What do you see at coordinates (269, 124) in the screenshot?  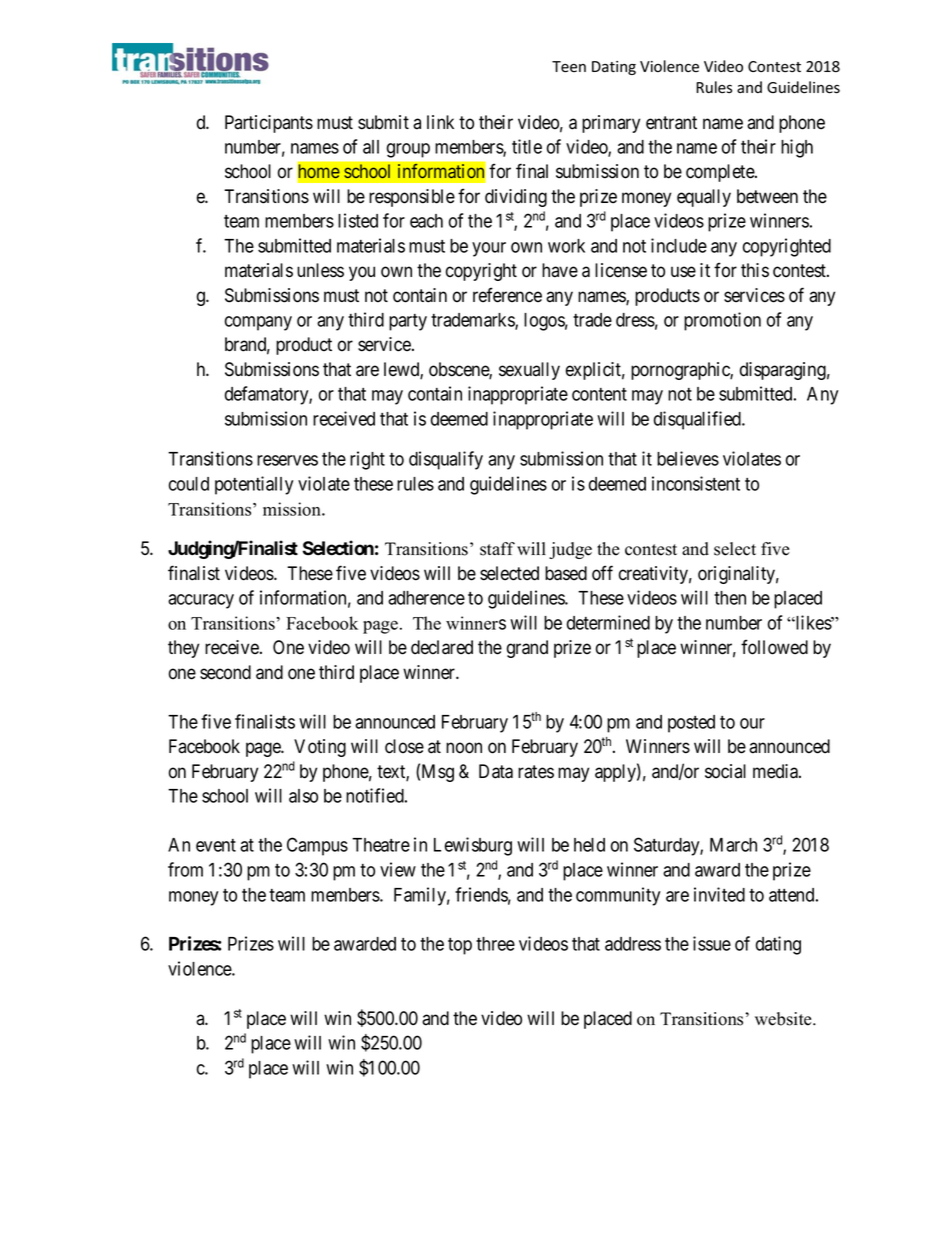 I see `Participants` at bounding box center [269, 124].
